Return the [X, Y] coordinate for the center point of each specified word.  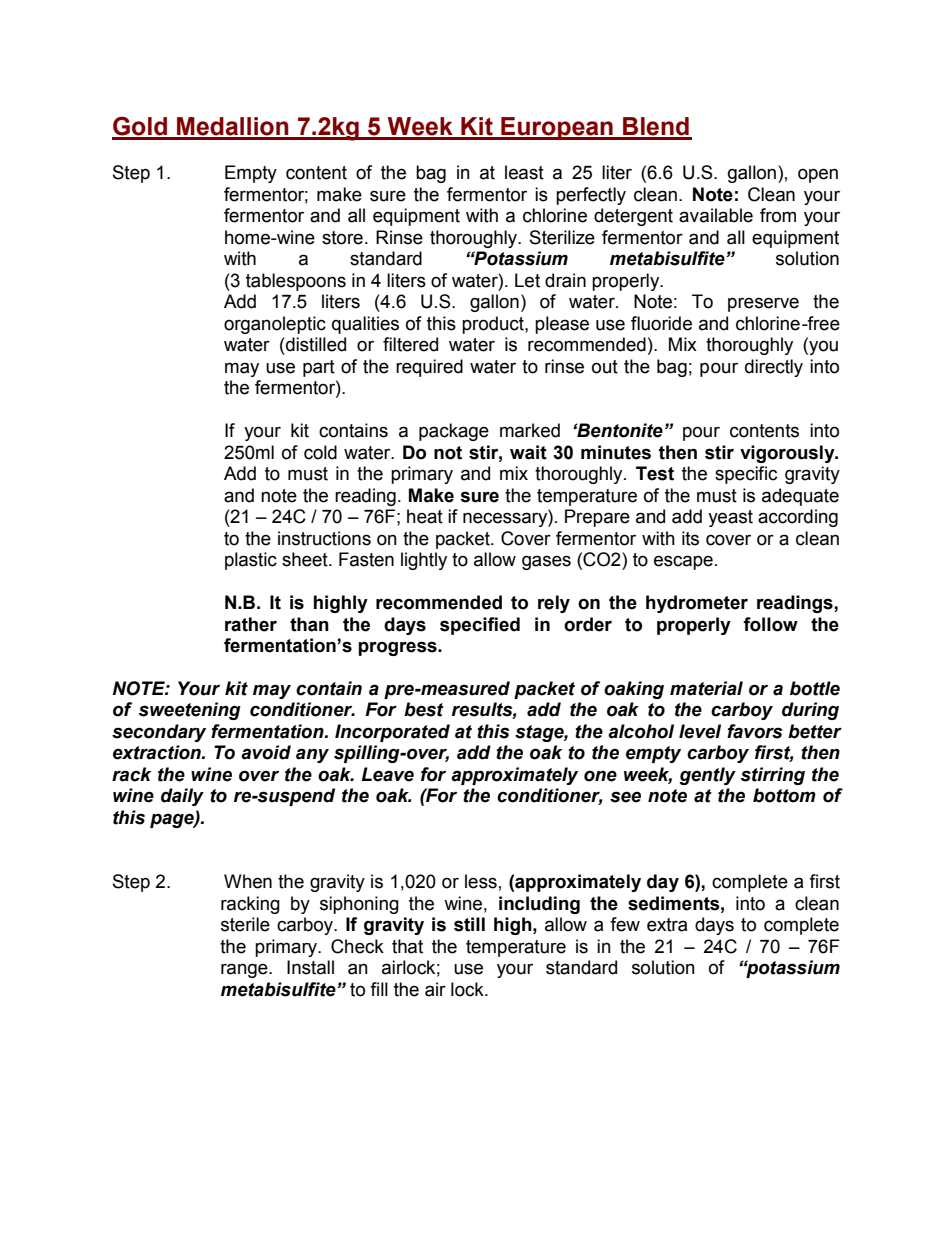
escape [683, 562]
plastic [251, 561]
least [524, 172]
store [342, 238]
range [245, 970]
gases [546, 562]
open [818, 175]
